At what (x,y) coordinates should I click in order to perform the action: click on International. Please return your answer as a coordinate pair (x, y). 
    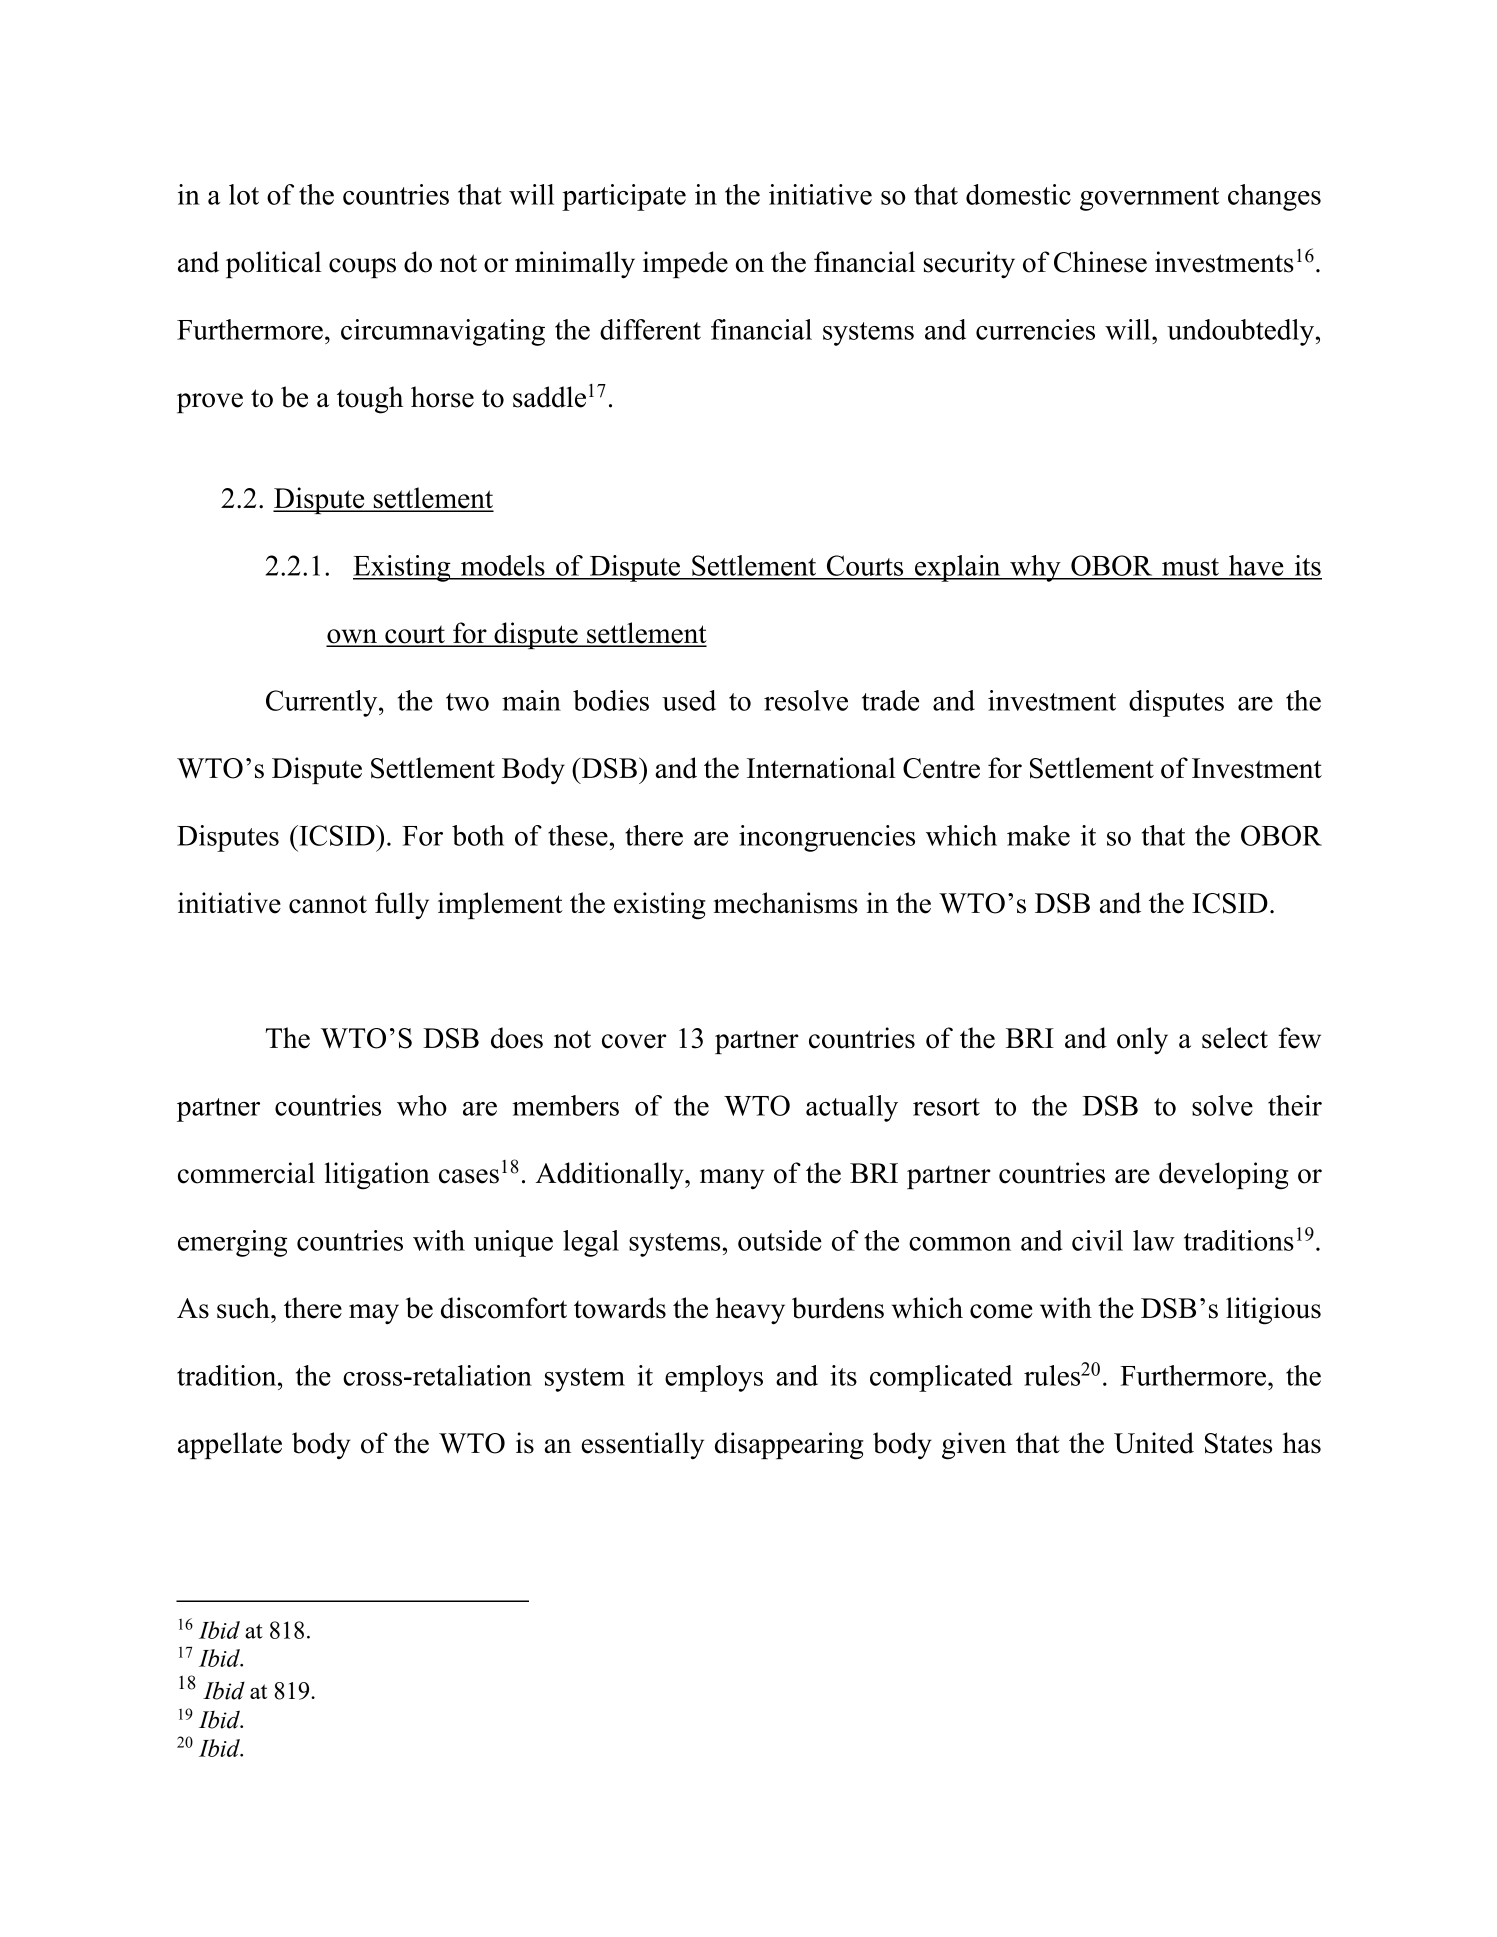
    Looking at the image, I should click on (821, 768).
